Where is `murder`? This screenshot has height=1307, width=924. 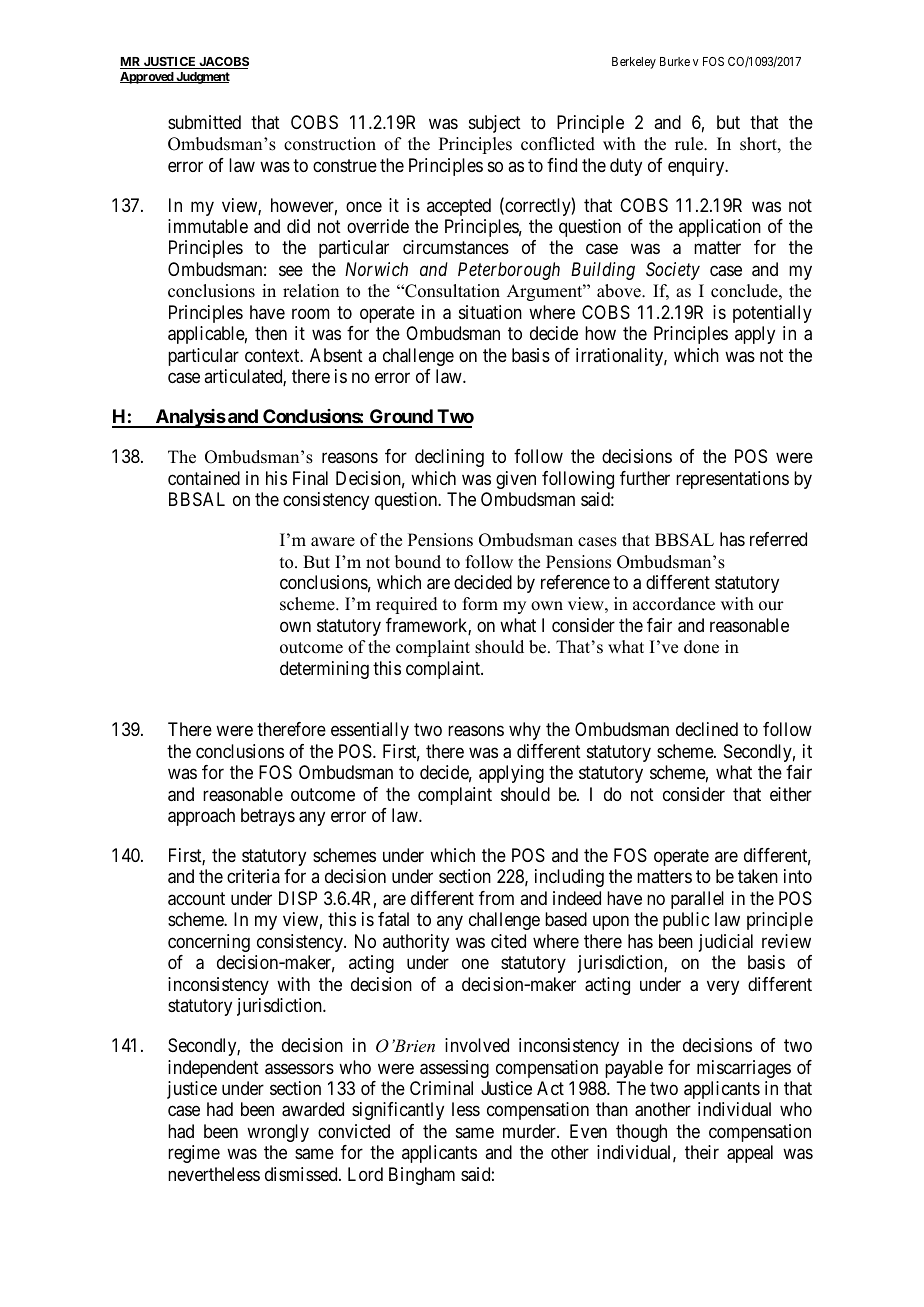
murder is located at coordinates (530, 1131).
